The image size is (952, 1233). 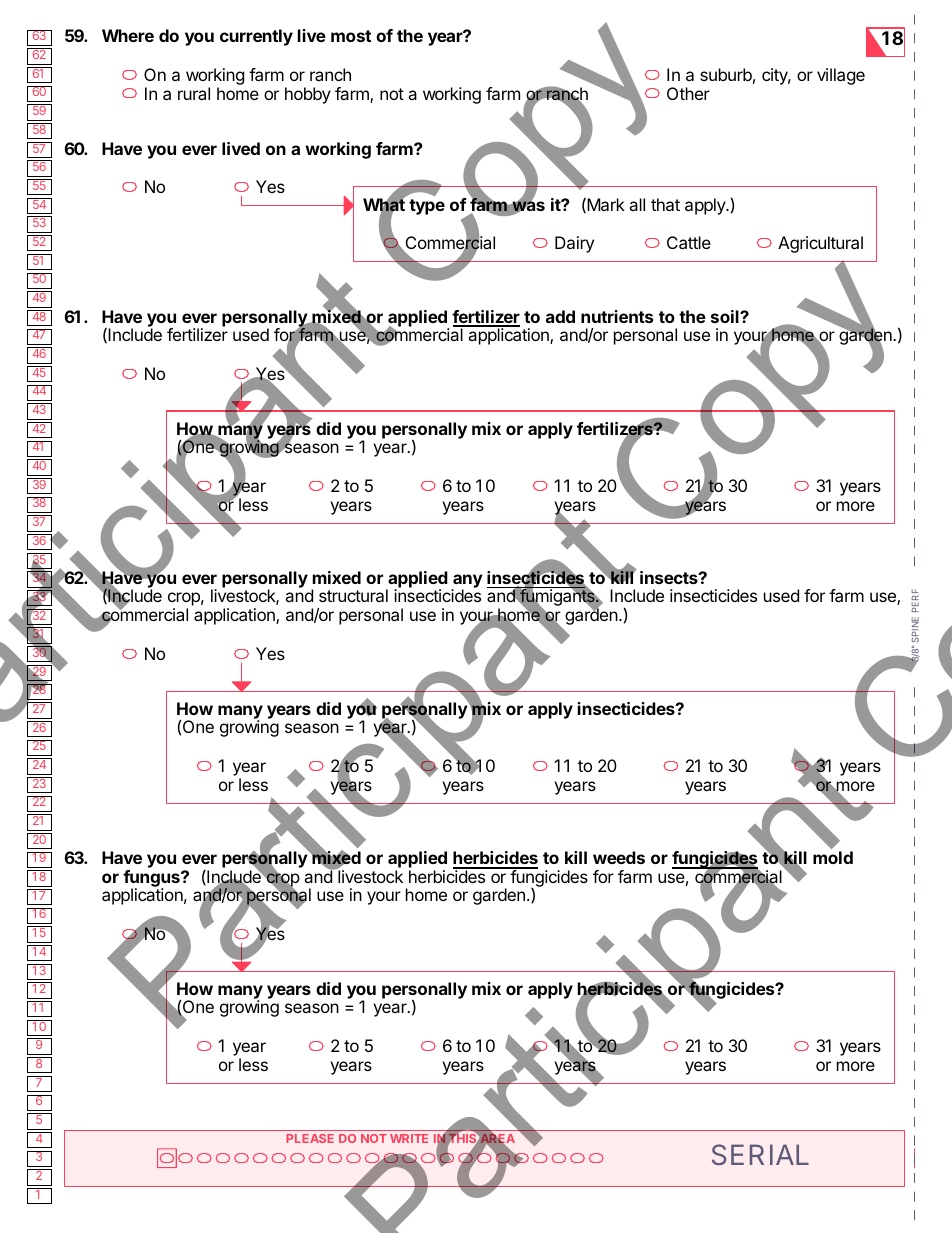 I want to click on add, so click(x=560, y=316).
